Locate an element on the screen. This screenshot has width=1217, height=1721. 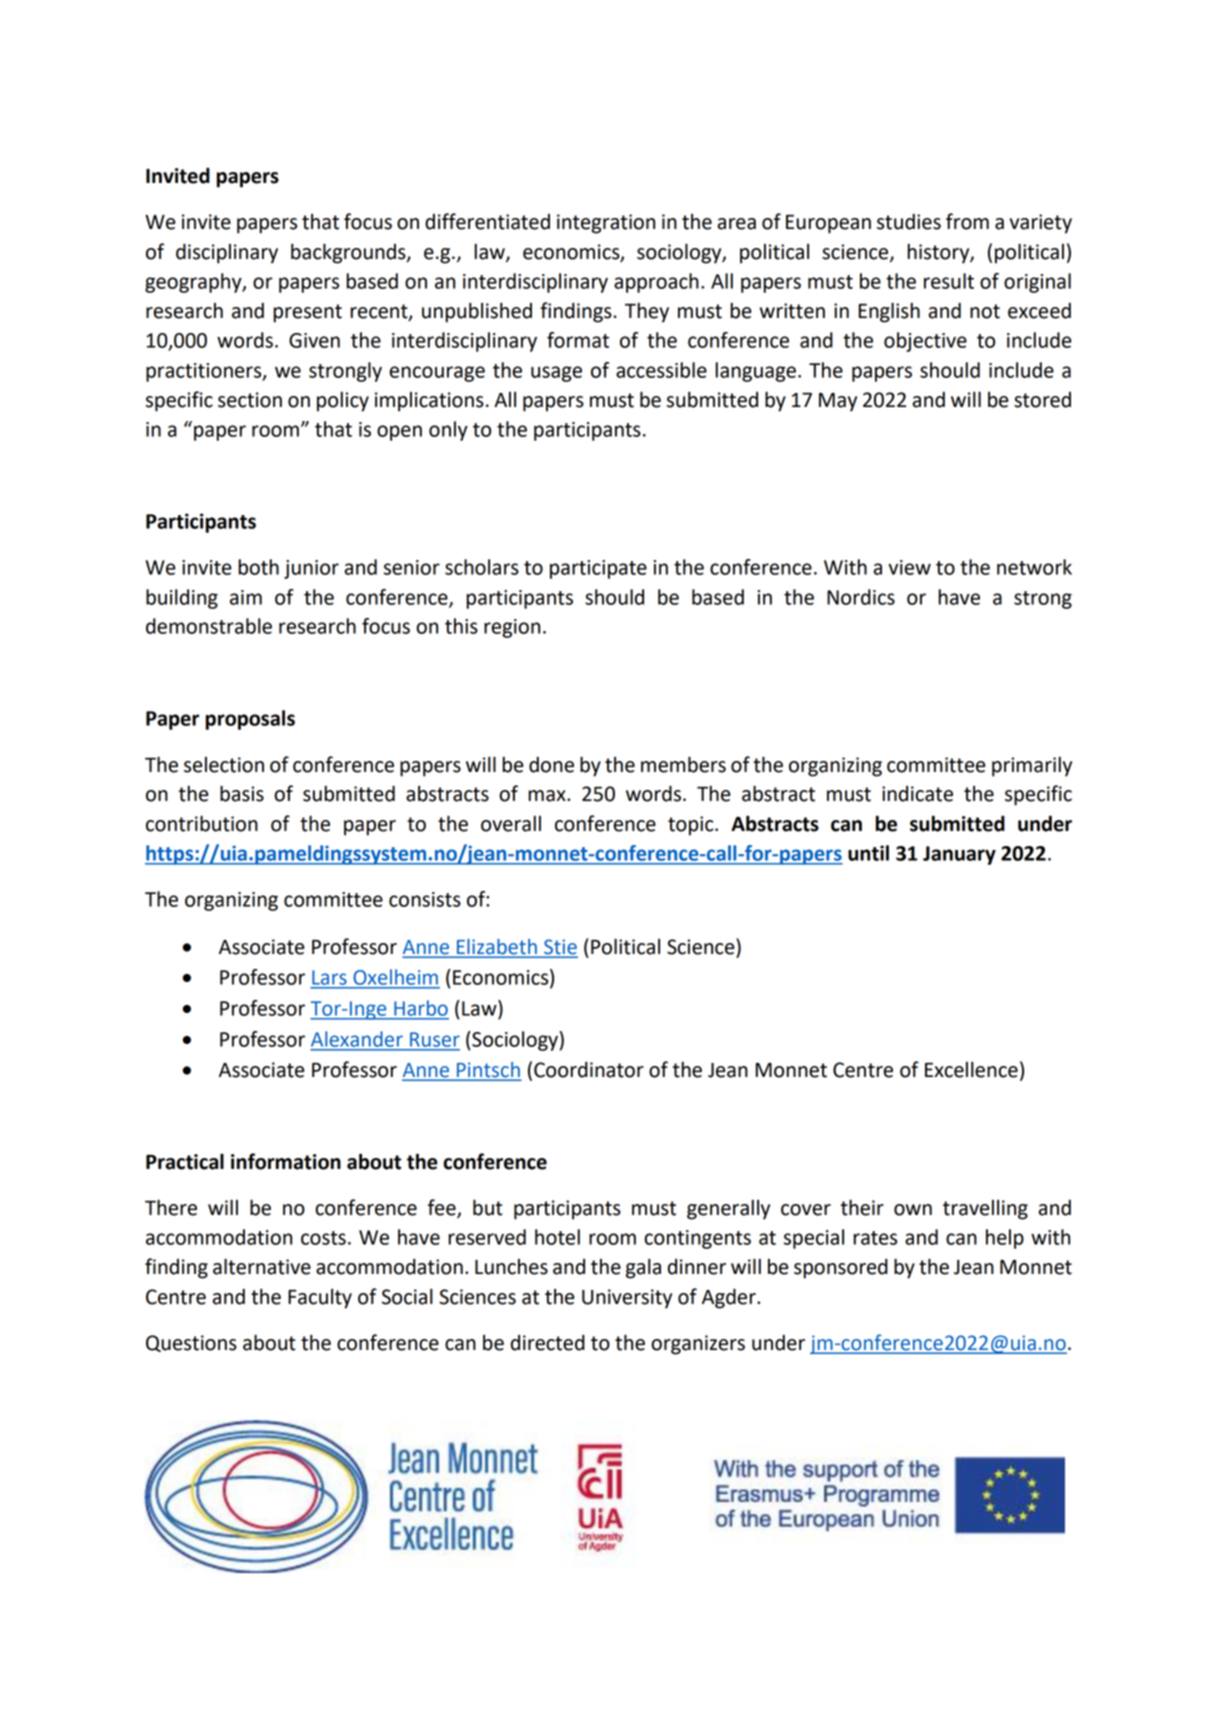
result is located at coordinates (949, 281).
